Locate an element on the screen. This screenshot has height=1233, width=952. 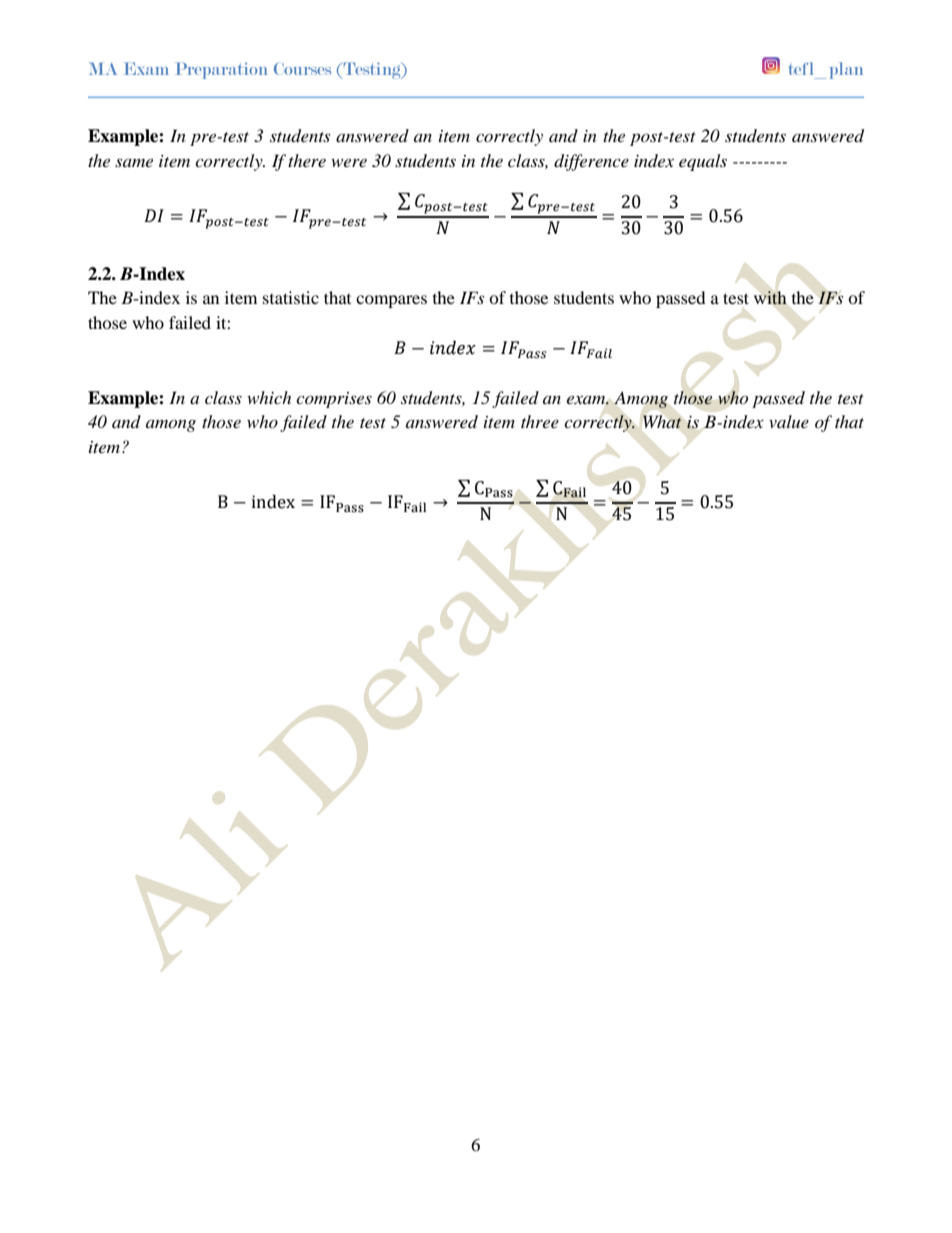
which is located at coordinates (269, 397).
